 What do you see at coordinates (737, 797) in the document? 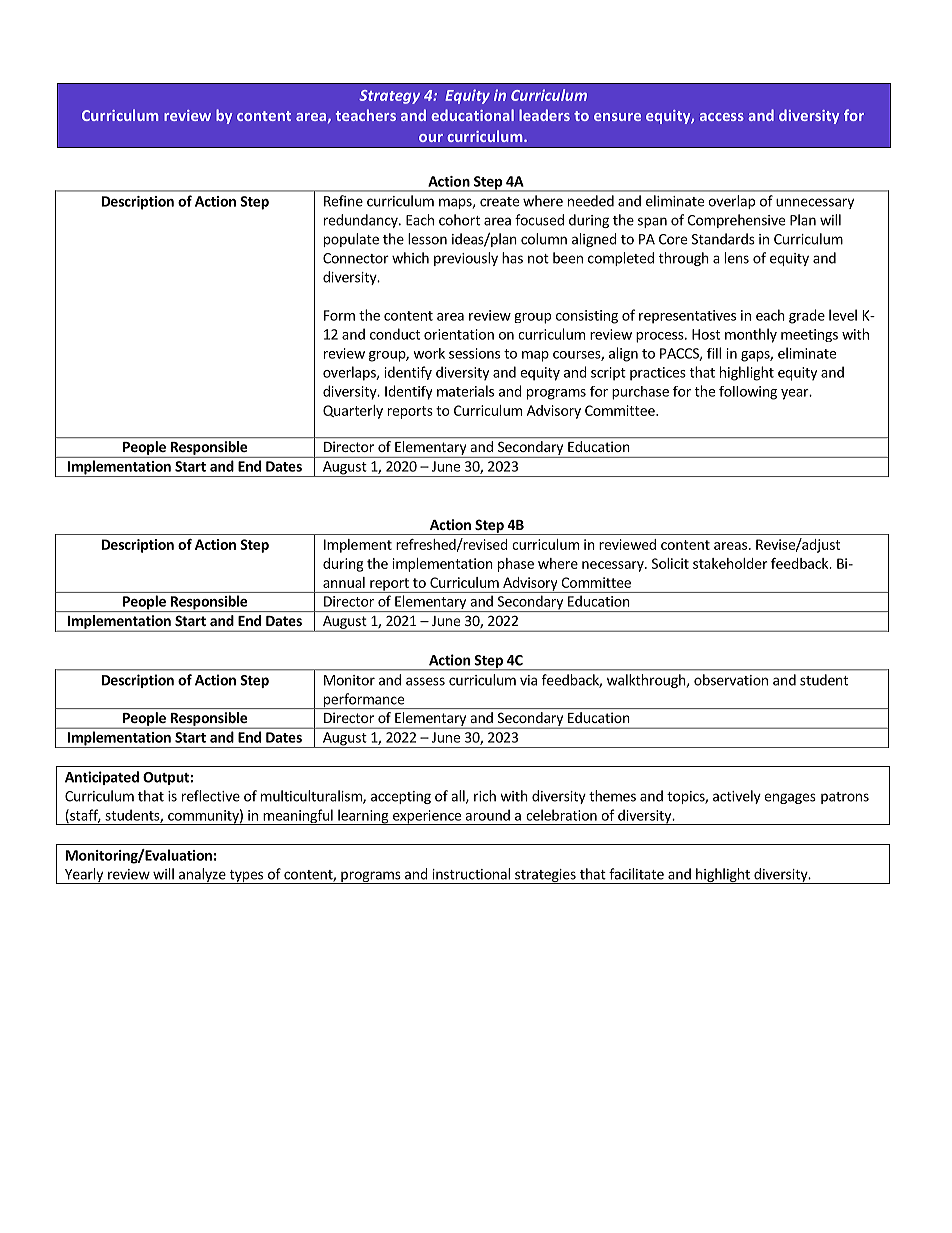
I see `actively` at bounding box center [737, 797].
